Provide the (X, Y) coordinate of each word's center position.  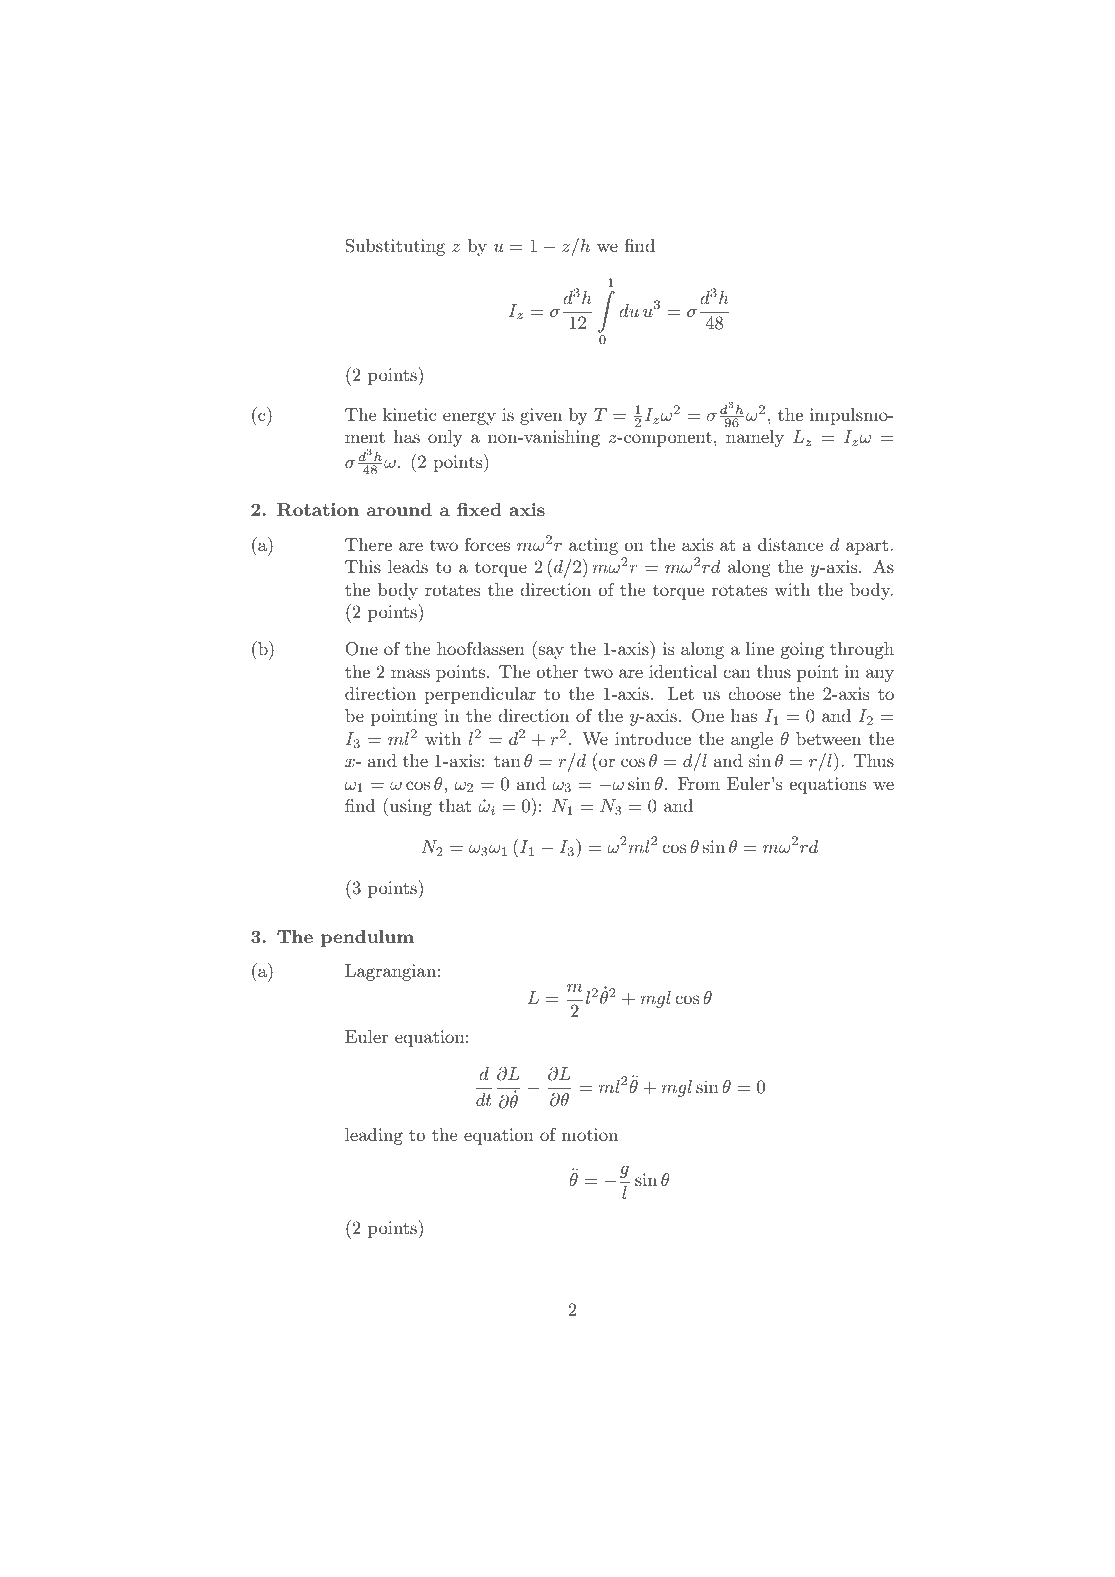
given (541, 416)
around (399, 509)
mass (410, 673)
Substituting (395, 247)
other (557, 671)
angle (752, 740)
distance (790, 544)
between (828, 738)
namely (755, 438)
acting (593, 546)
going (802, 650)
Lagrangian (390, 972)
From (699, 783)
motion (590, 1134)
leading (374, 1136)
